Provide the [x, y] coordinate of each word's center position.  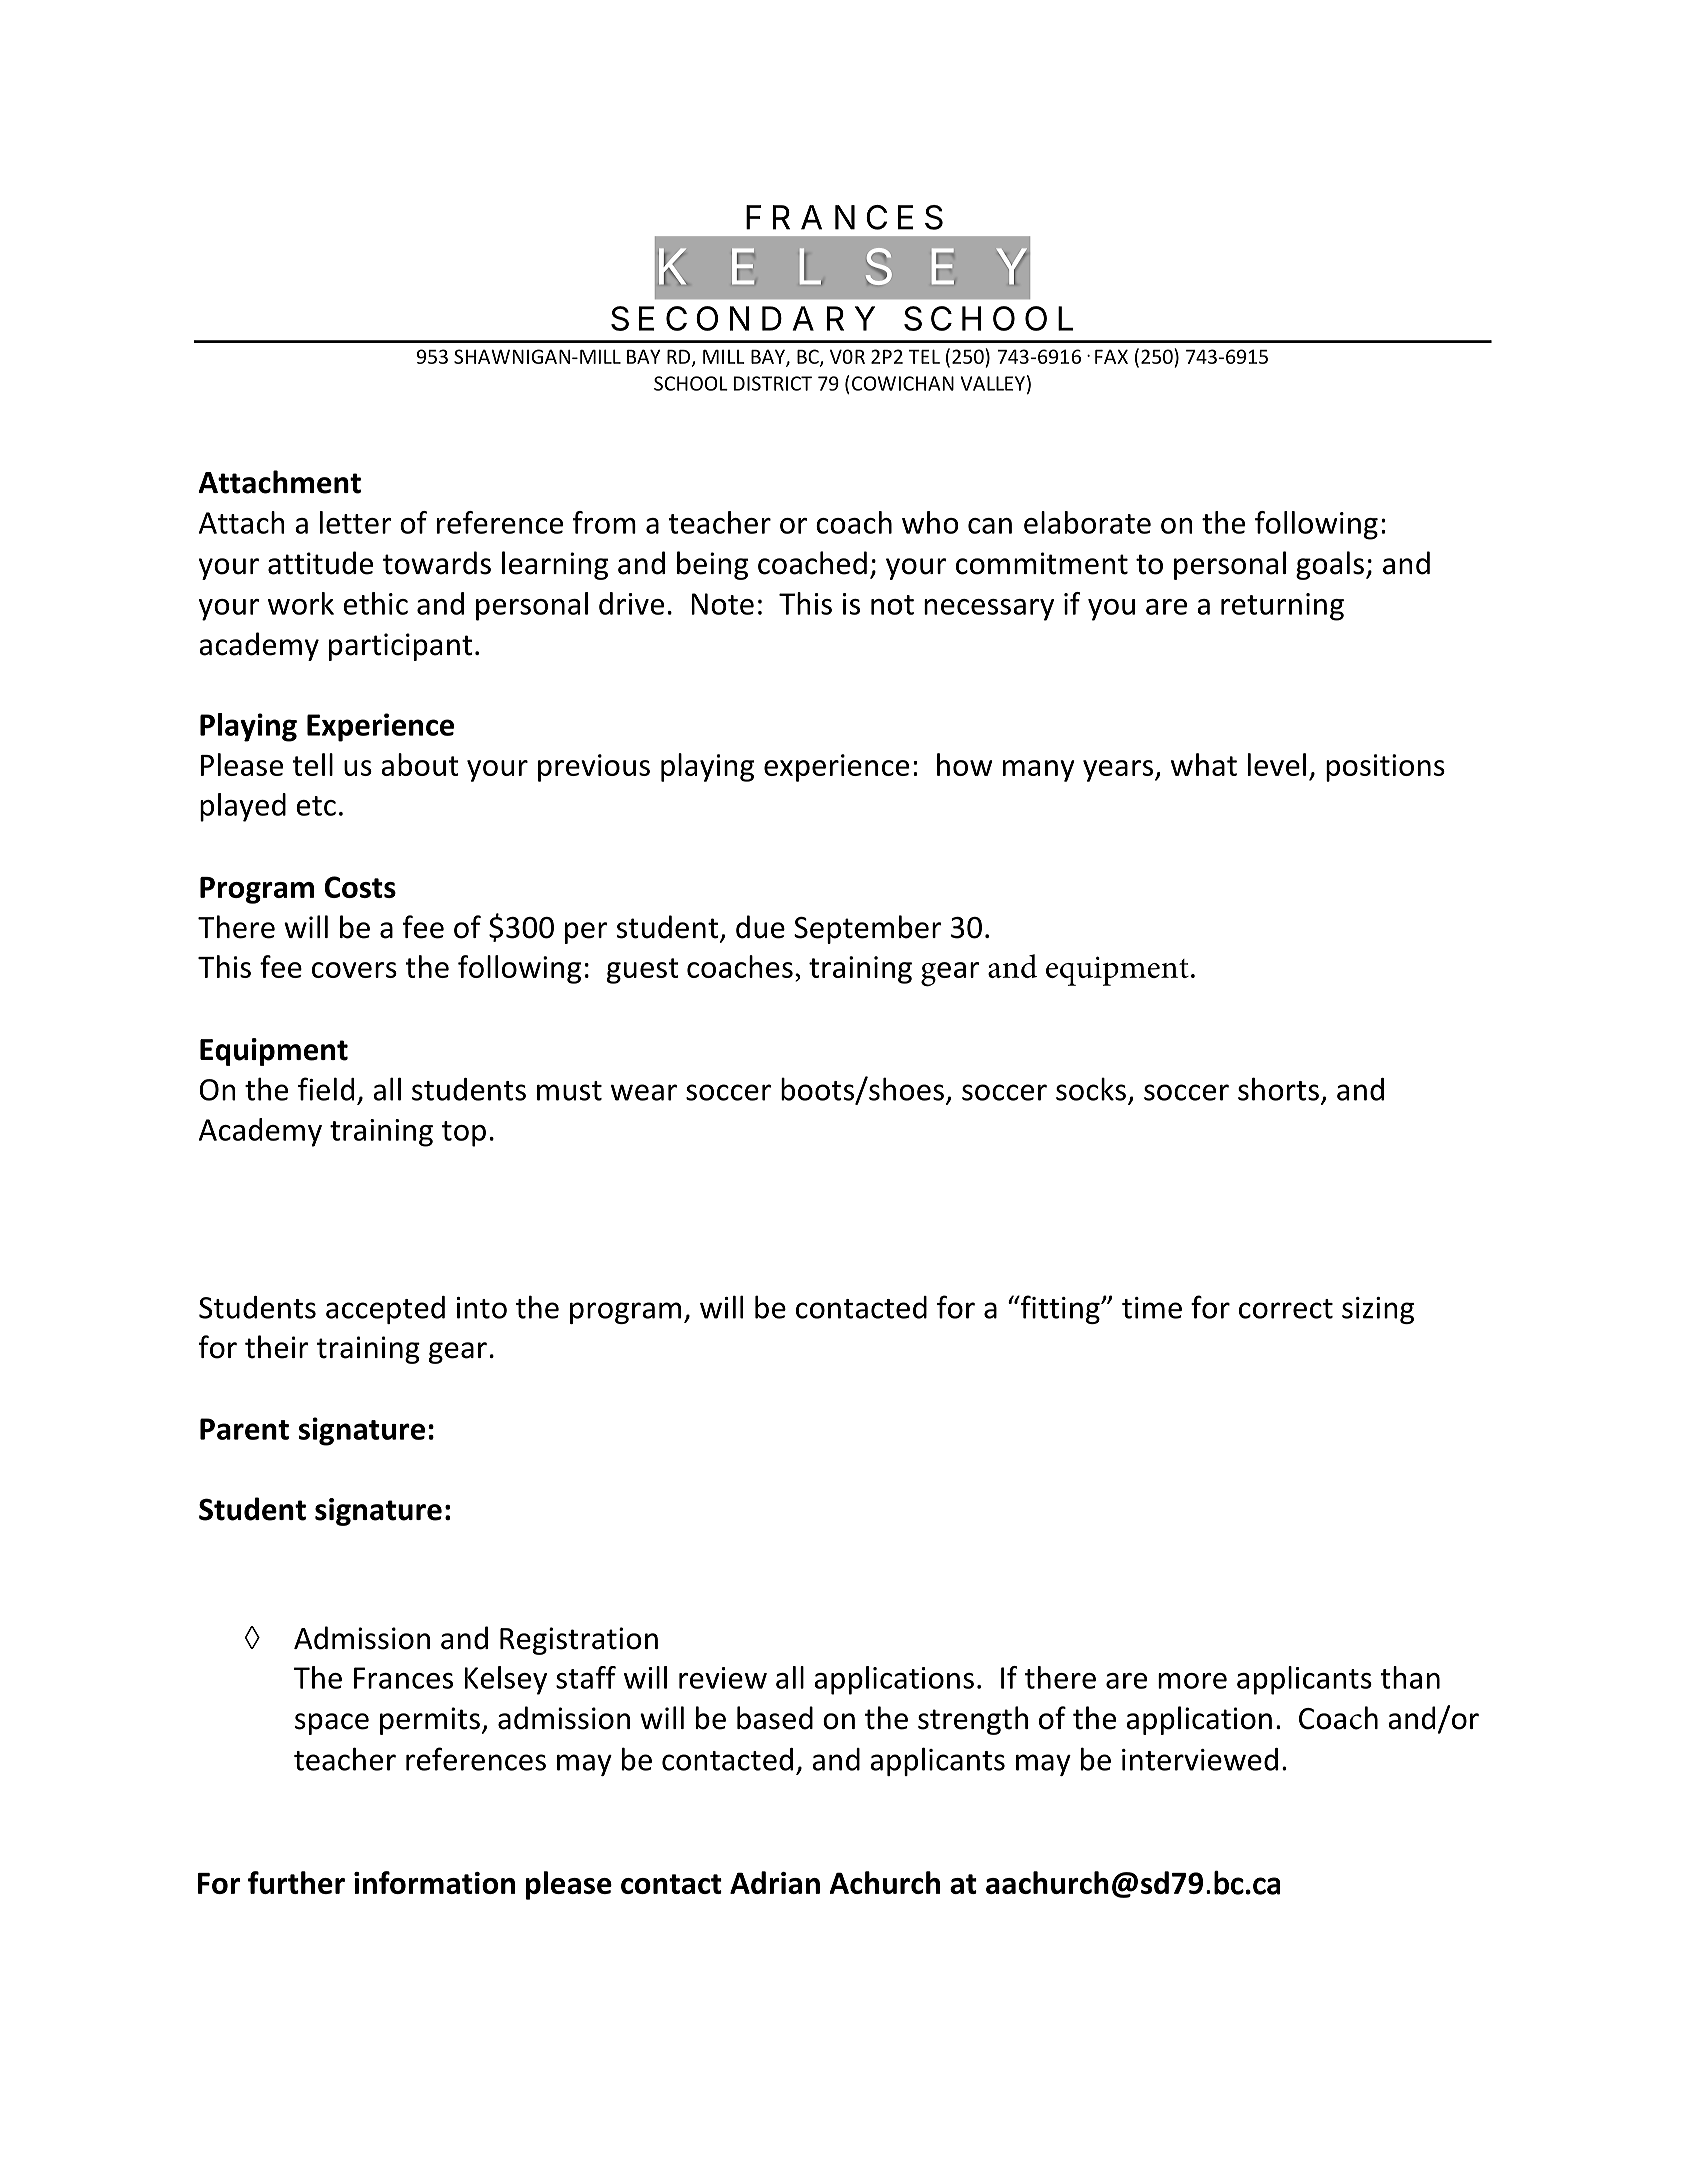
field [326, 1089]
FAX [1111, 356]
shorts [1278, 1089]
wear [644, 1092]
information [434, 1882]
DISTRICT [773, 383]
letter [356, 522]
